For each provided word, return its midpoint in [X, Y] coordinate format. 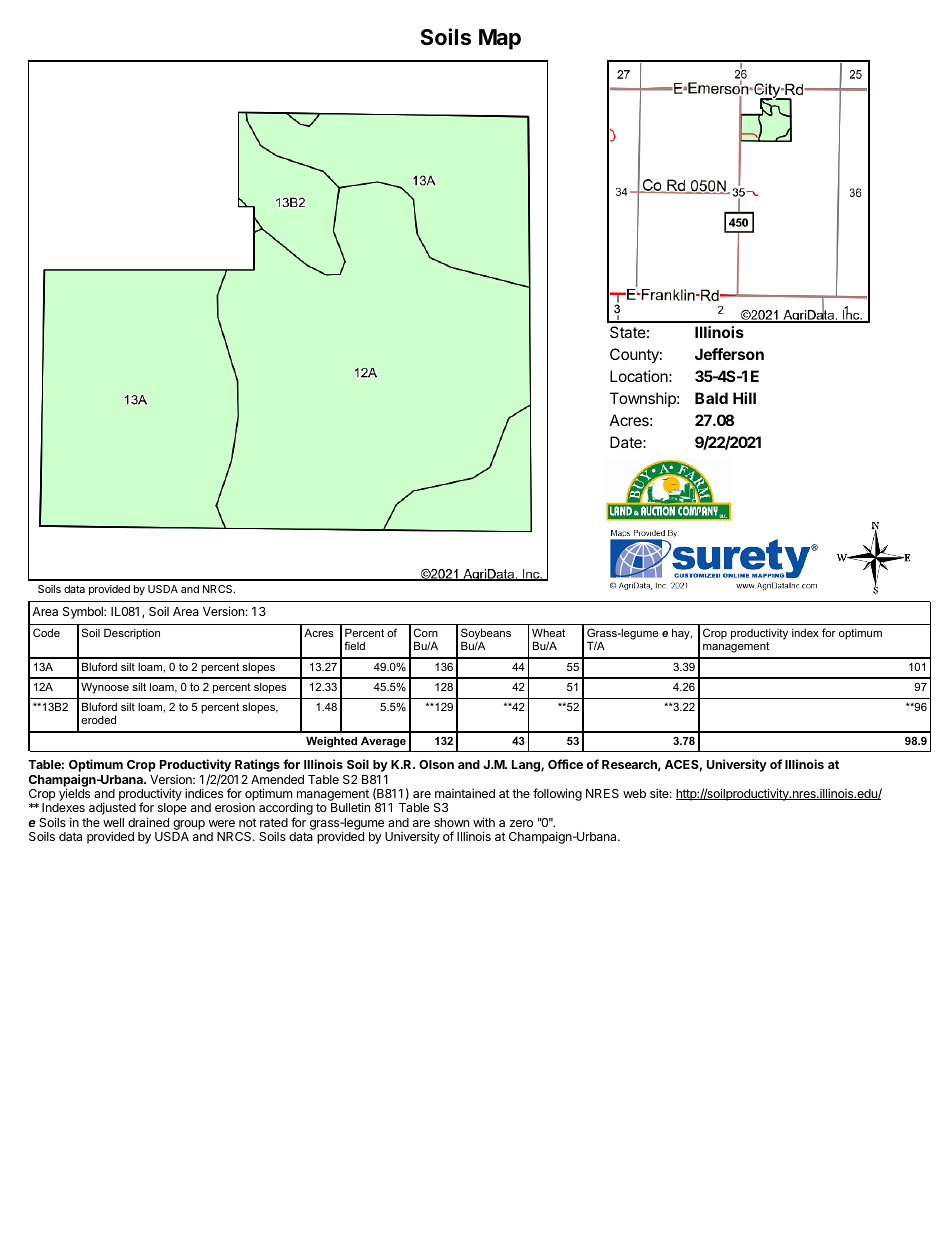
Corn [426, 632]
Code [46, 632]
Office [565, 764]
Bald [711, 398]
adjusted [112, 808]
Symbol [84, 613]
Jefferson [729, 354]
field [354, 645]
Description [132, 634]
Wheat [548, 632]
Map [500, 39]
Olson [436, 764]
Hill [744, 398]
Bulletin [350, 807]
